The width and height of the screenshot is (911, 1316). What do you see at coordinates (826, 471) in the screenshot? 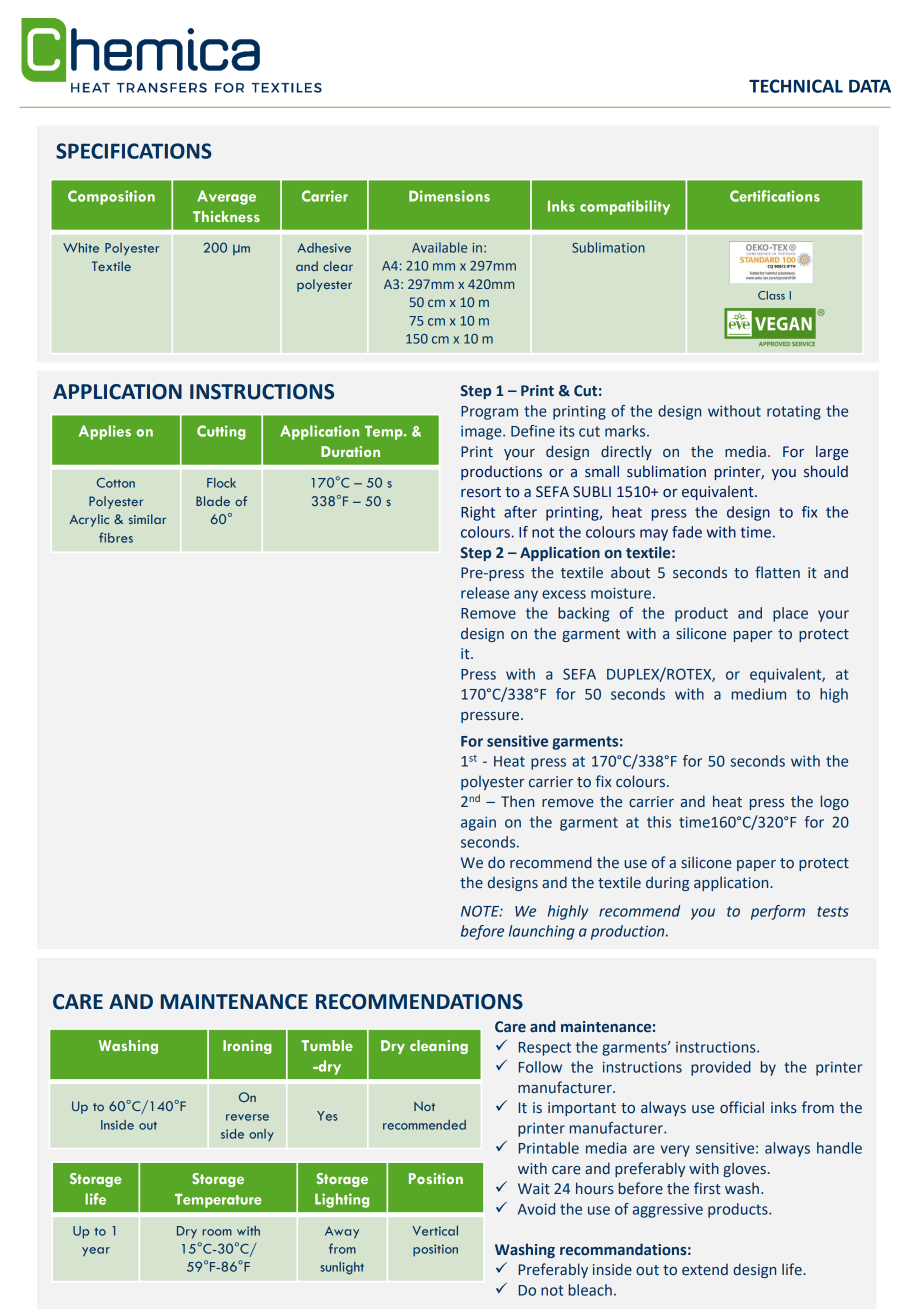
I see `should` at bounding box center [826, 471].
